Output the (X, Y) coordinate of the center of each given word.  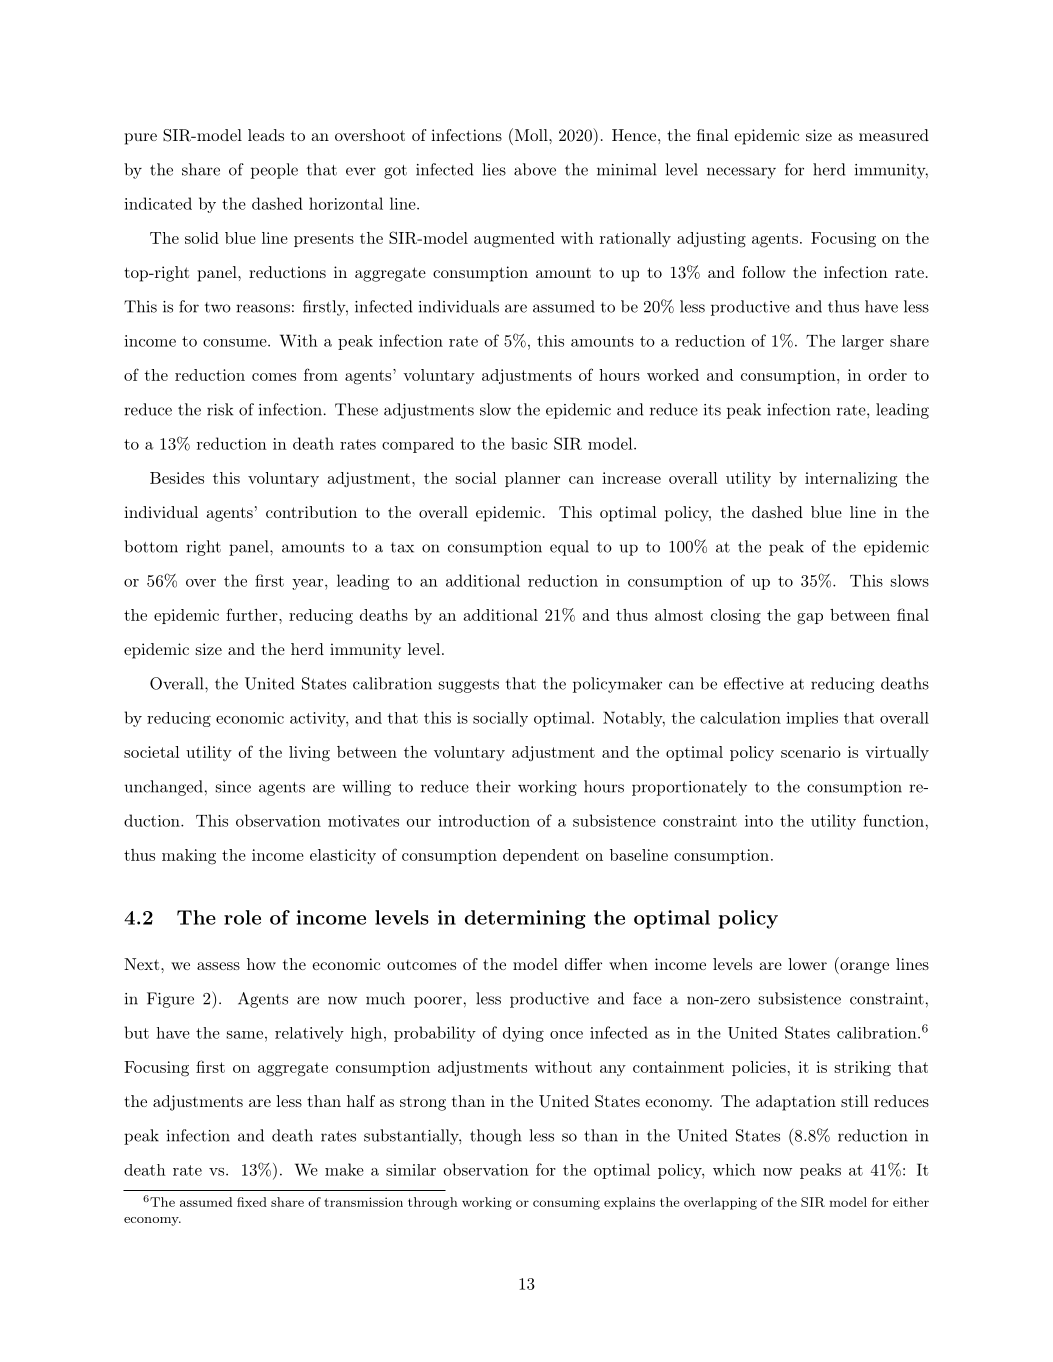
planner (532, 479)
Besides (177, 478)
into (759, 821)
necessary (741, 173)
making (189, 857)
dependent (541, 856)
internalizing (851, 480)
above (535, 169)
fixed (252, 1202)
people (274, 171)
